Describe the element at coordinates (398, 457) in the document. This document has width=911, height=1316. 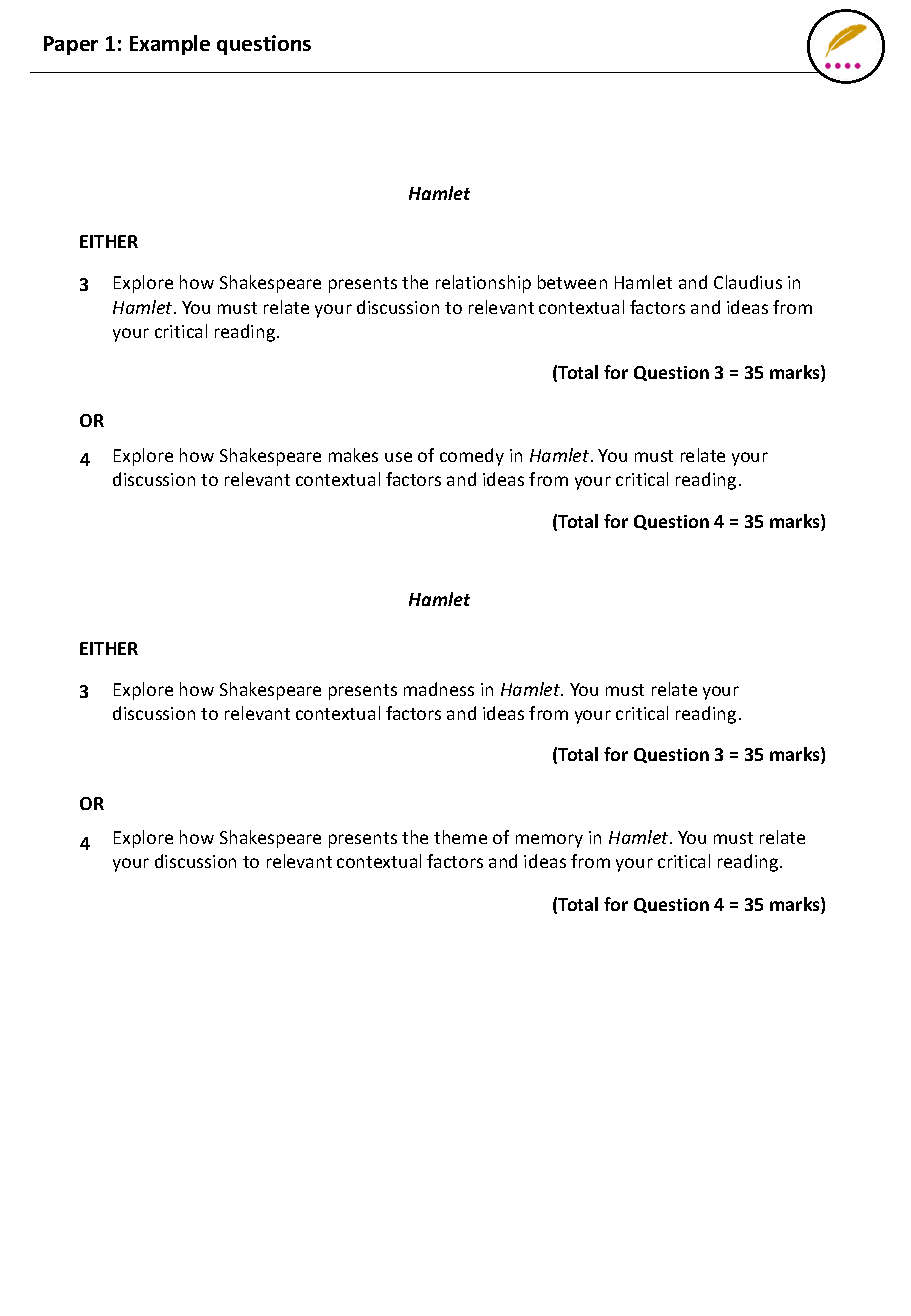
I see `use` at that location.
